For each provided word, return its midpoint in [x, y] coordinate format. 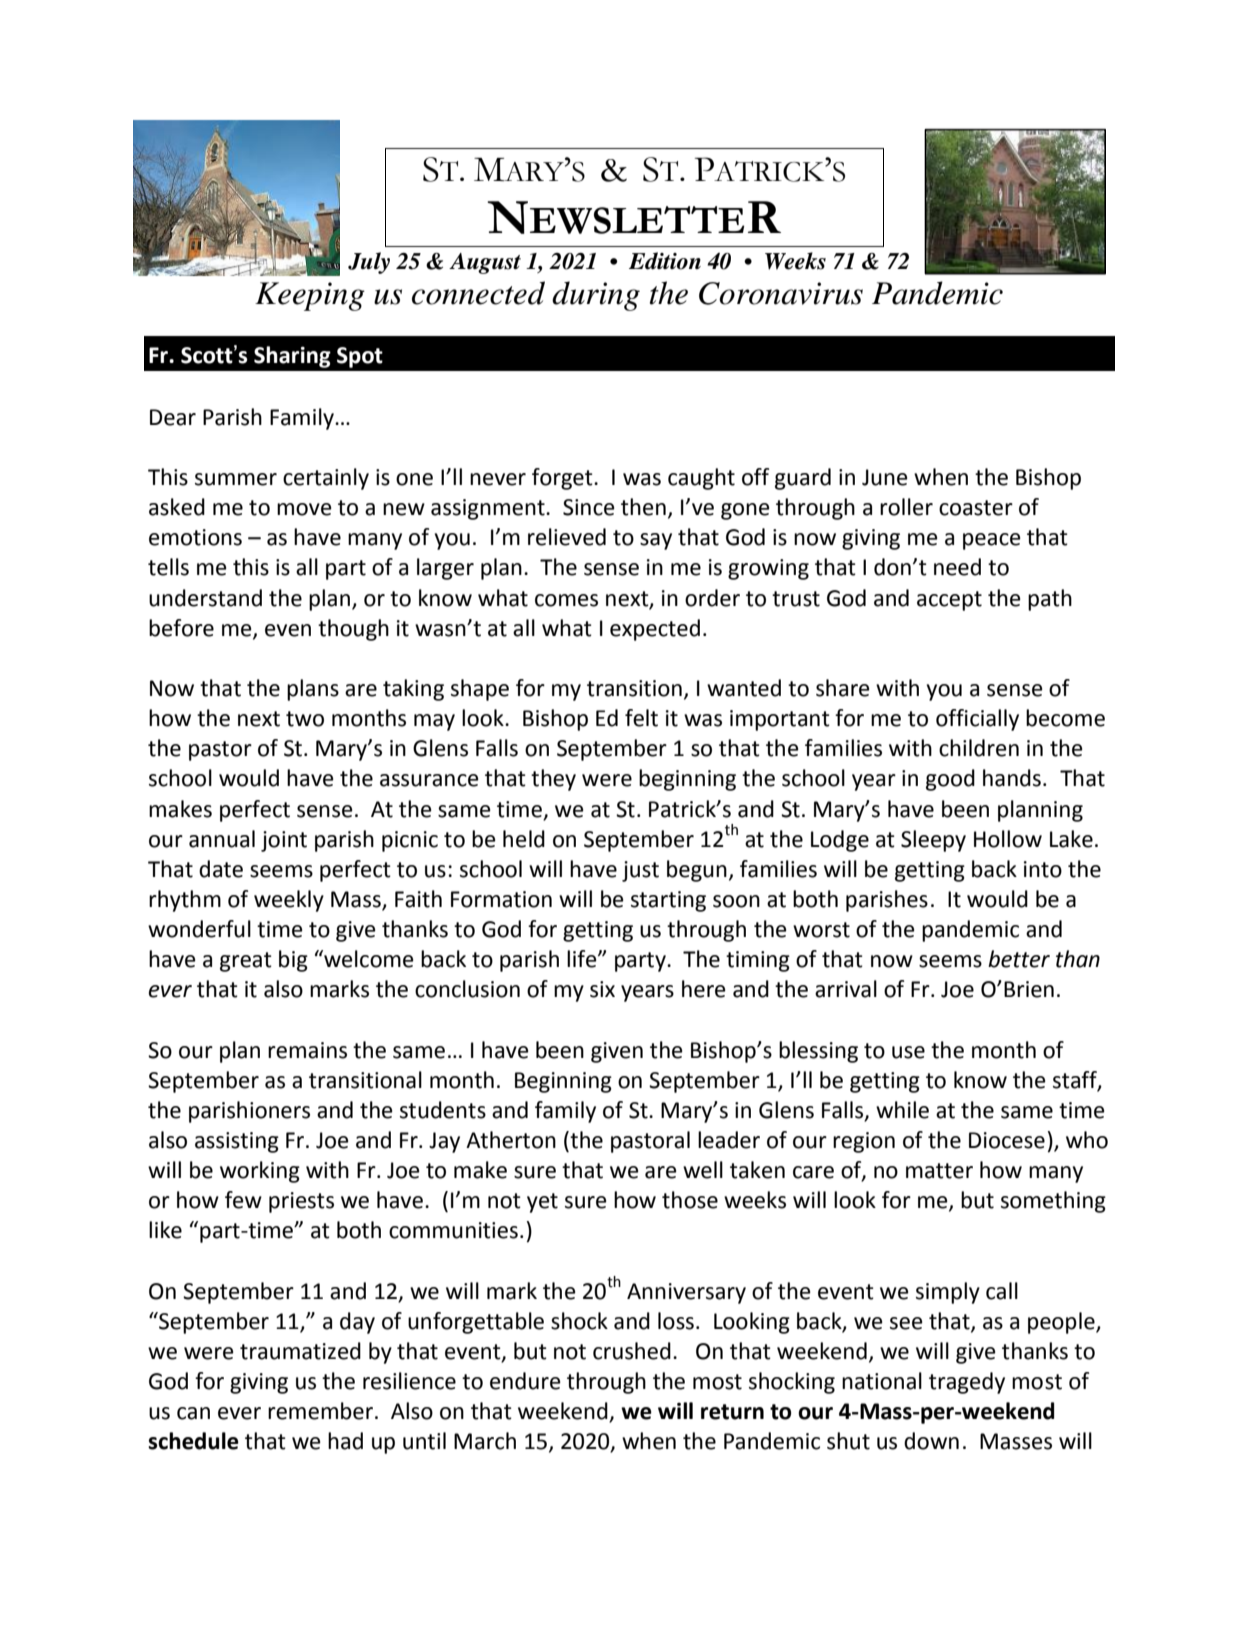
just [640, 871]
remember [322, 1411]
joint [284, 841]
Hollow [1008, 839]
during [596, 296]
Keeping [310, 296]
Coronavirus [781, 293]
